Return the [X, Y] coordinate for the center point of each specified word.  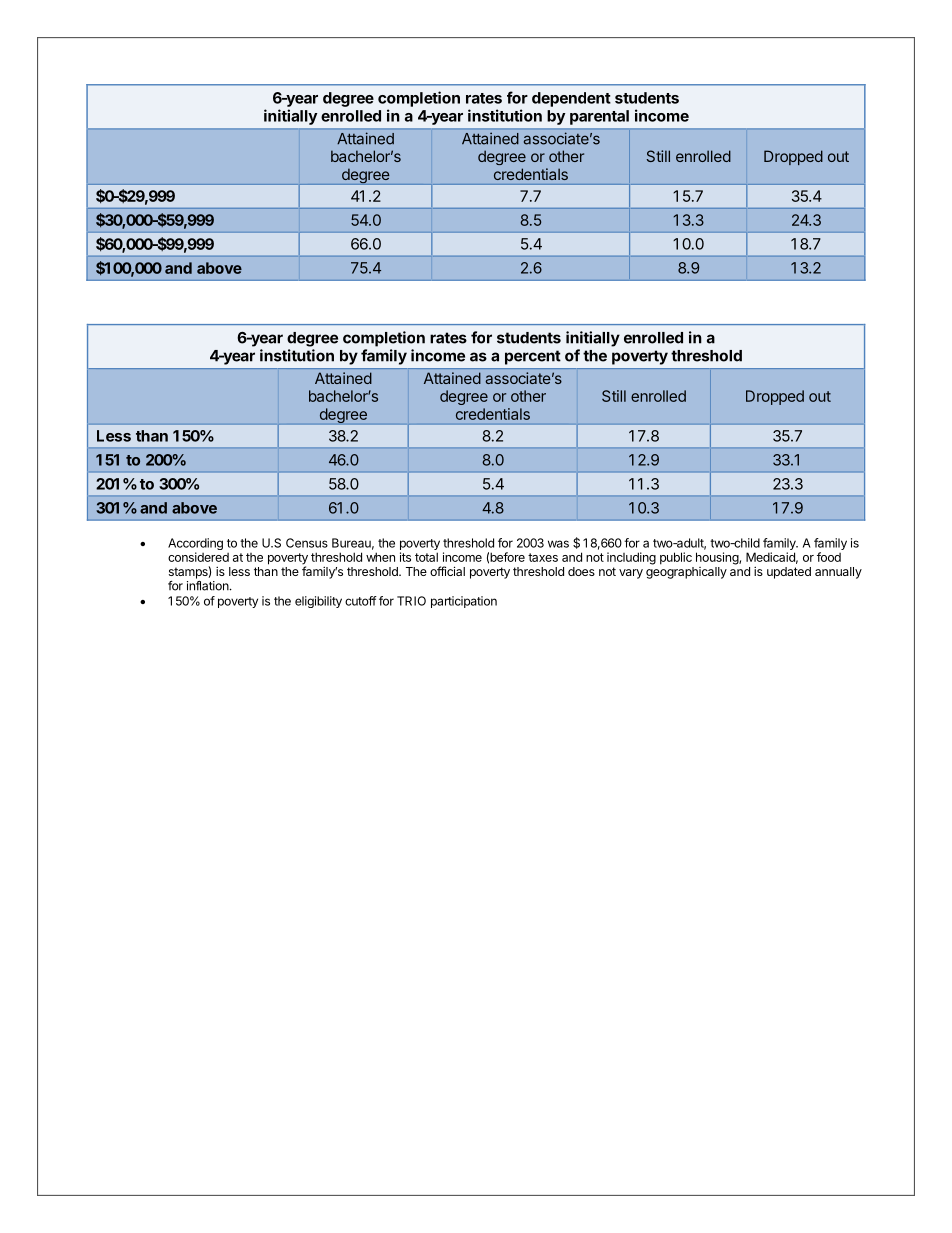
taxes [543, 557]
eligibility [318, 602]
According [195, 545]
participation [464, 602]
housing [718, 558]
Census [307, 543]
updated [789, 573]
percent [533, 357]
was [558, 544]
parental [599, 117]
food [829, 557]
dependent [571, 99]
